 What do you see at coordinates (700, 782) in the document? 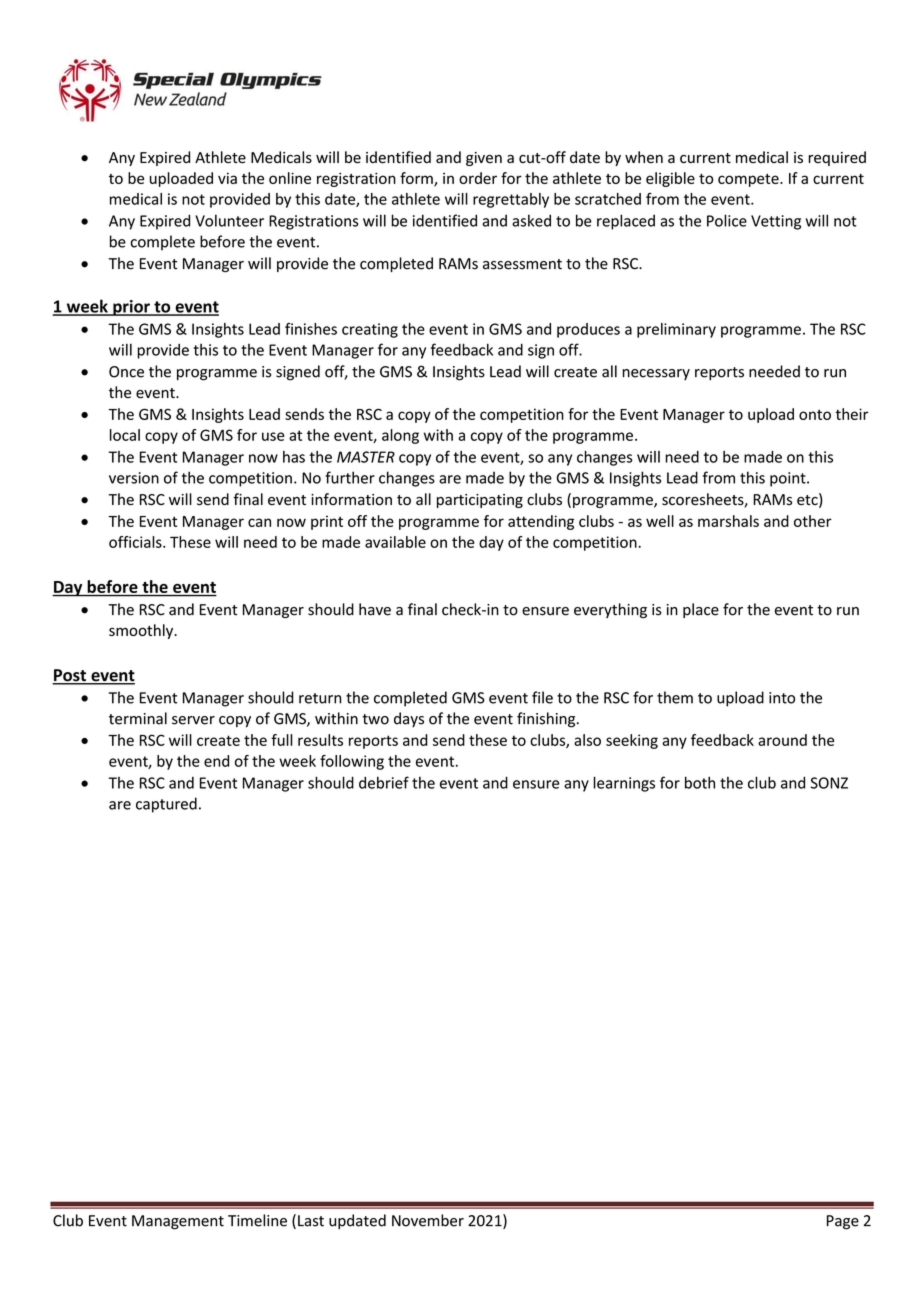
I see `both` at bounding box center [700, 782].
